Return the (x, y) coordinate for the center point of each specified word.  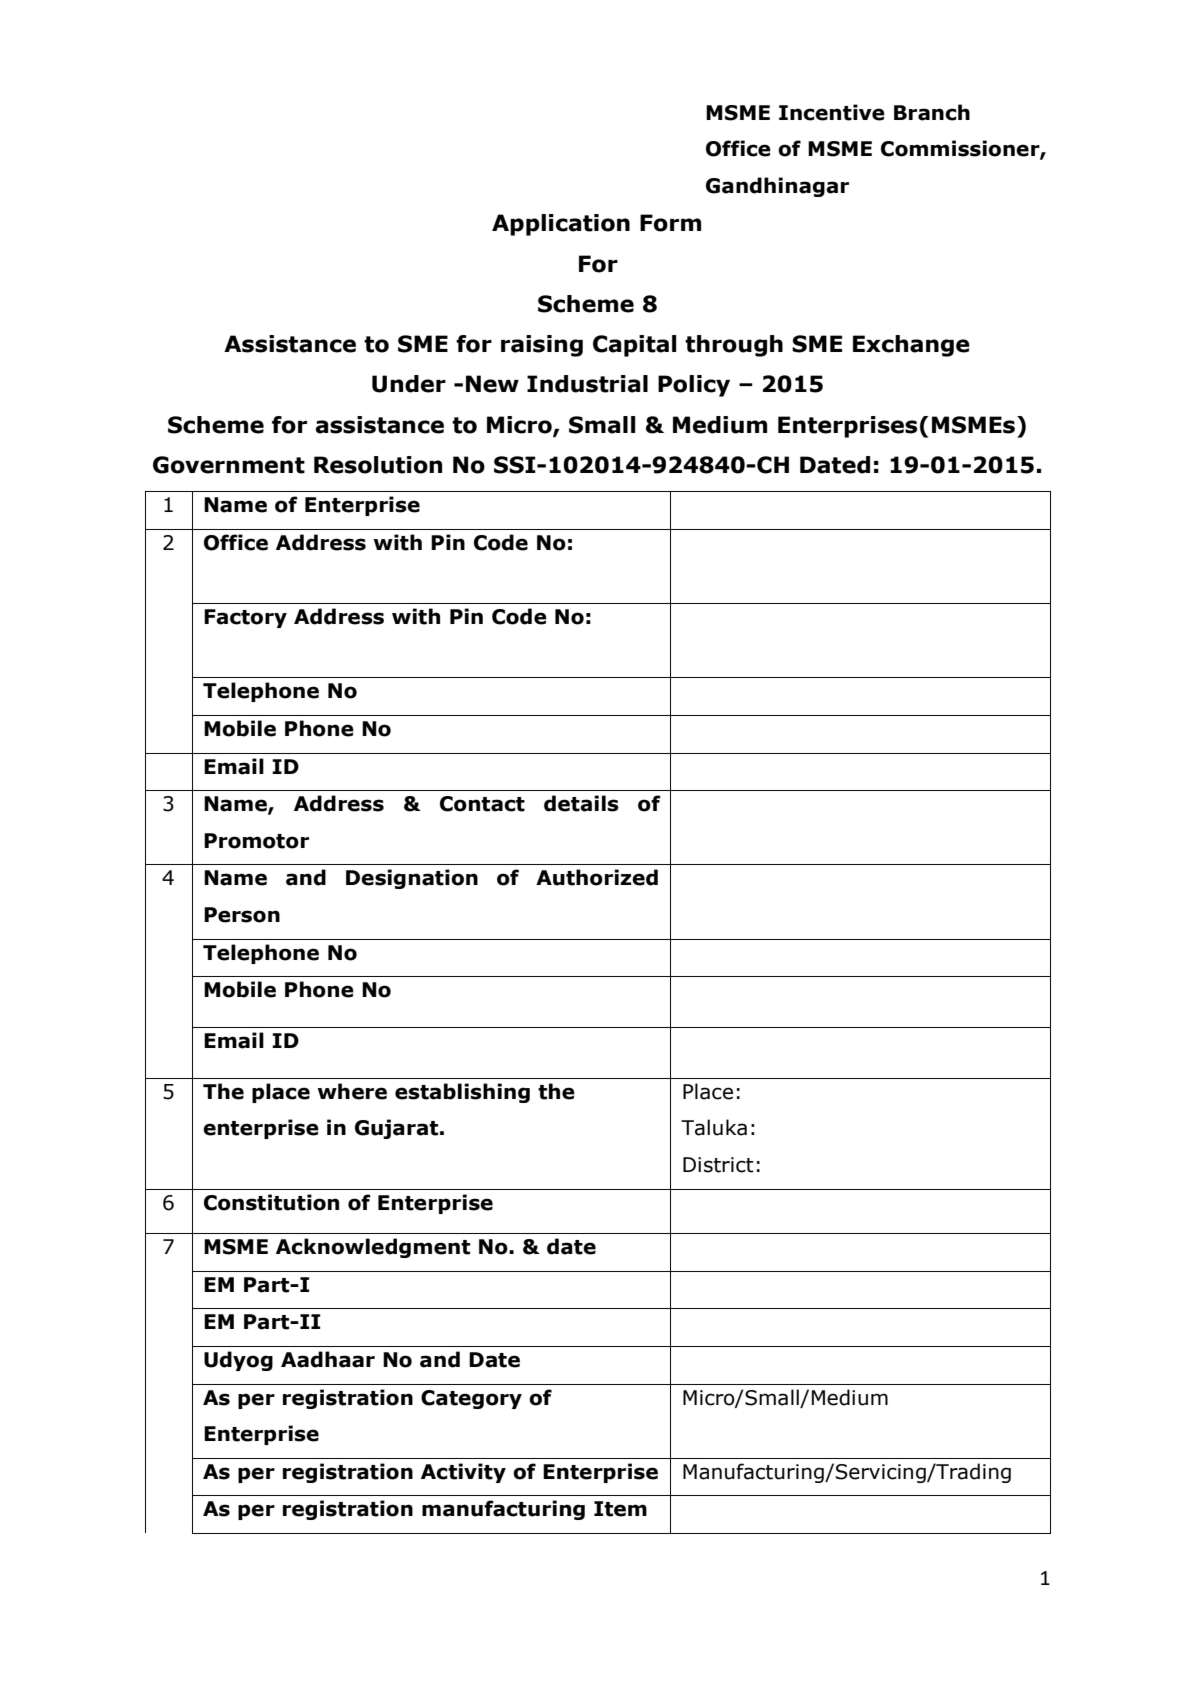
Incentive (832, 112)
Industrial (587, 384)
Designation (412, 879)
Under (409, 384)
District (718, 1165)
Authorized (597, 877)
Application (561, 225)
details (581, 803)
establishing (462, 1093)
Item (620, 1509)
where (352, 1091)
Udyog (238, 1361)
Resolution (378, 465)
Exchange (911, 346)
